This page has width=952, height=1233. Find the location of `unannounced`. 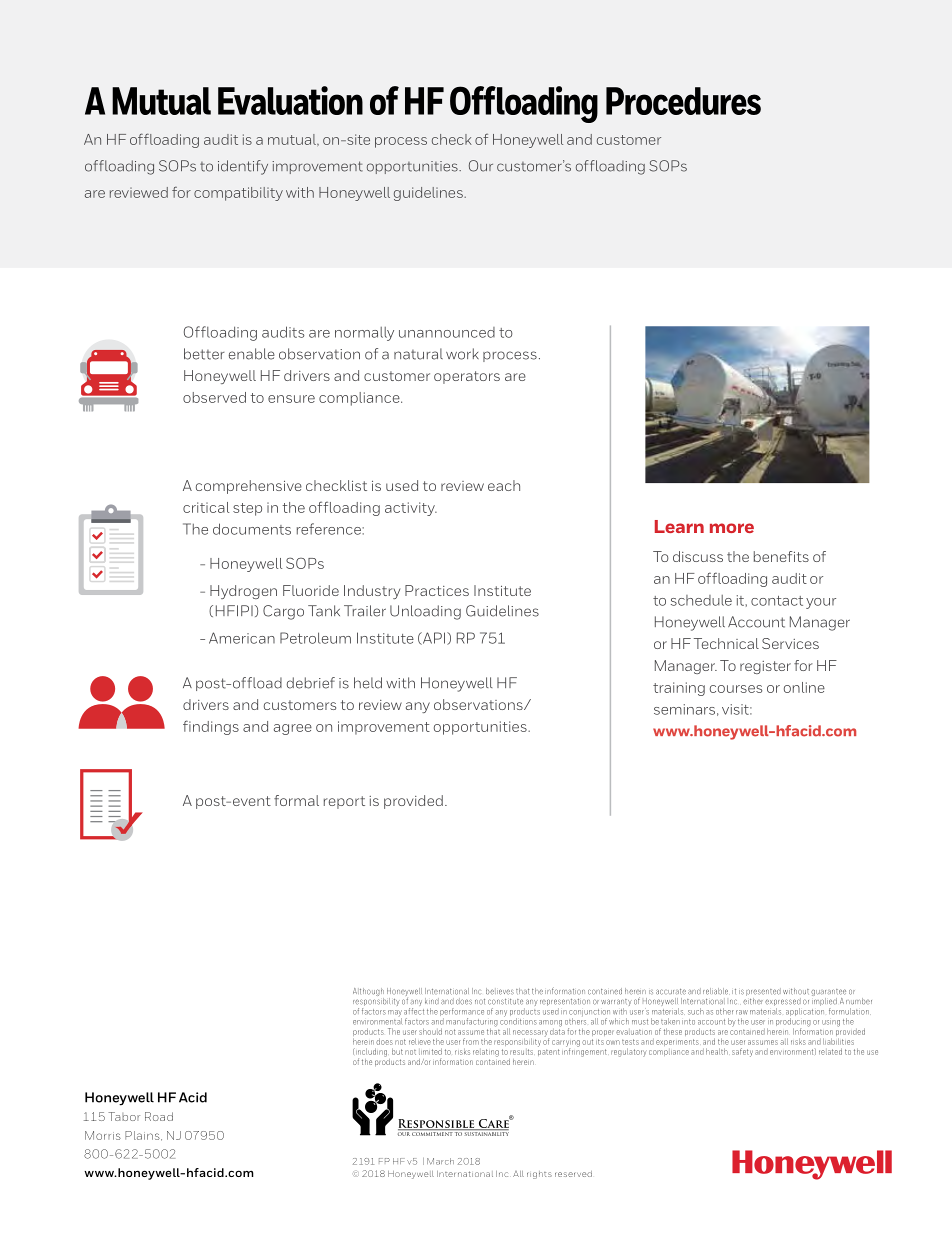

unannounced is located at coordinates (447, 332).
